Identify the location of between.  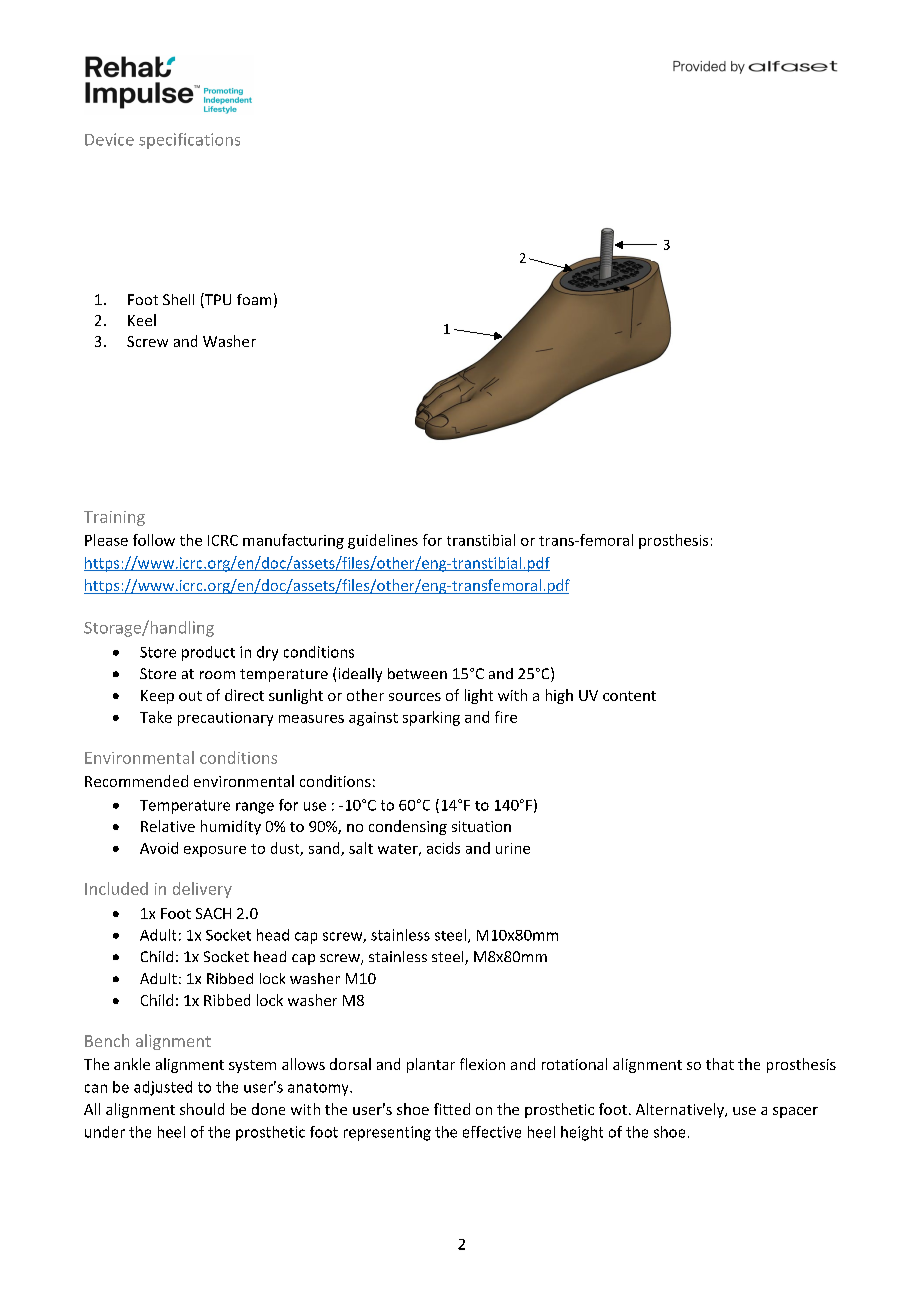
(417, 673).
